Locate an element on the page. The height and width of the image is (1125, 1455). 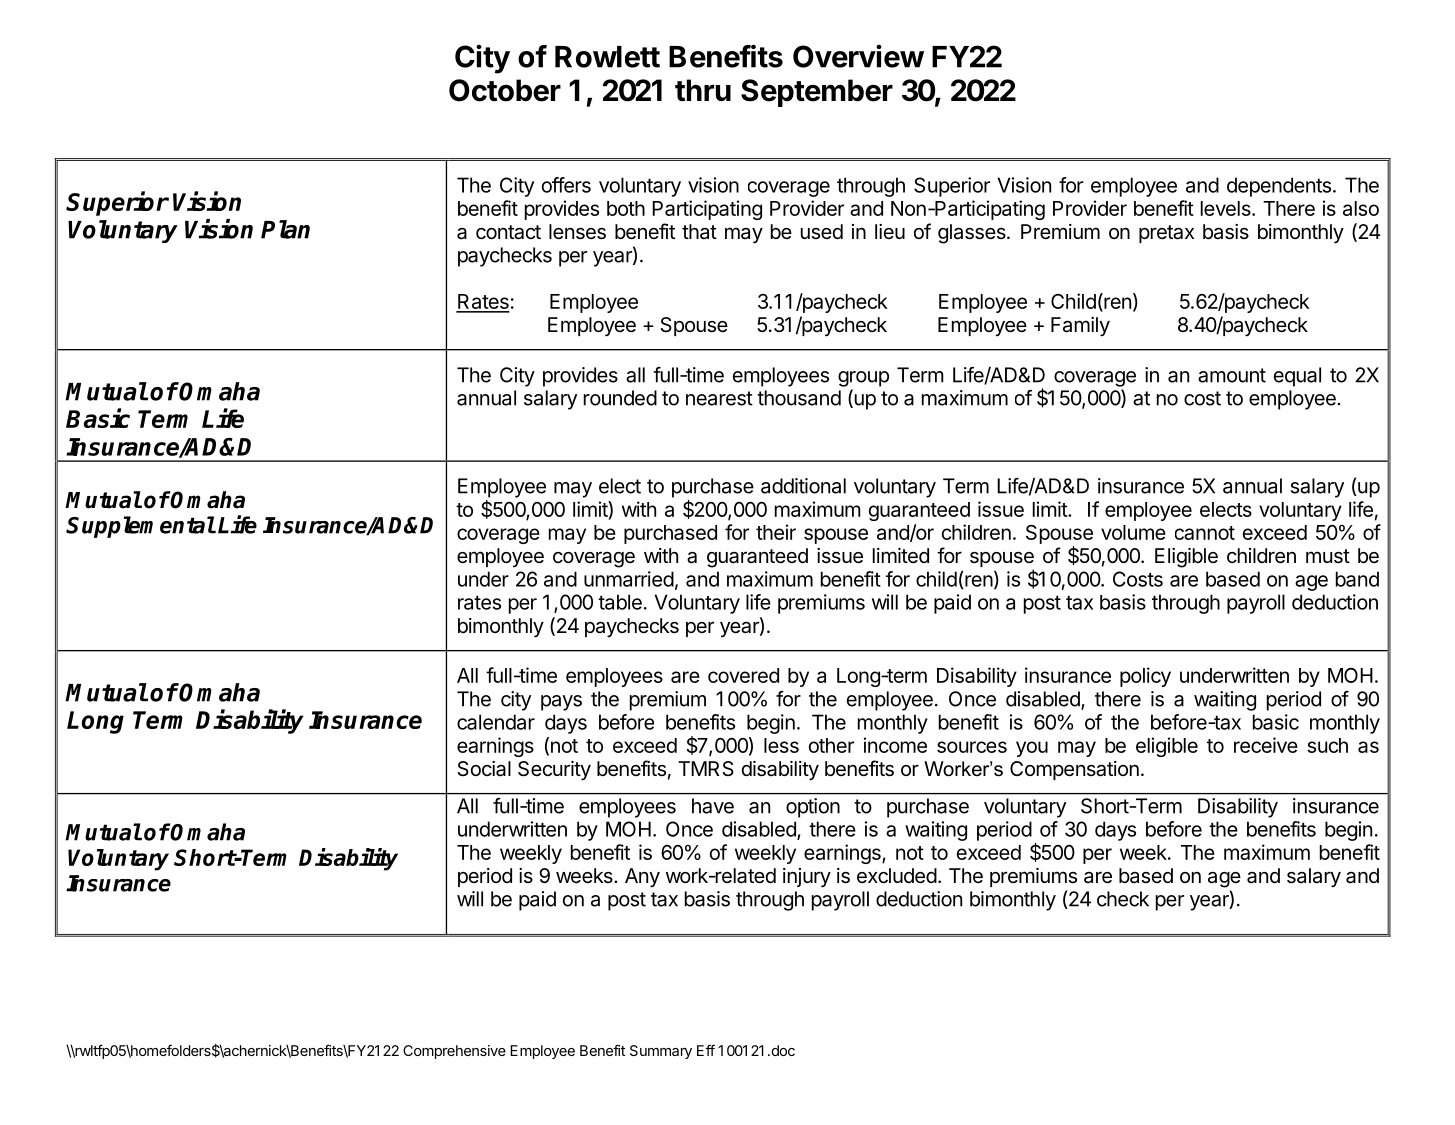
Social is located at coordinates (484, 769).
